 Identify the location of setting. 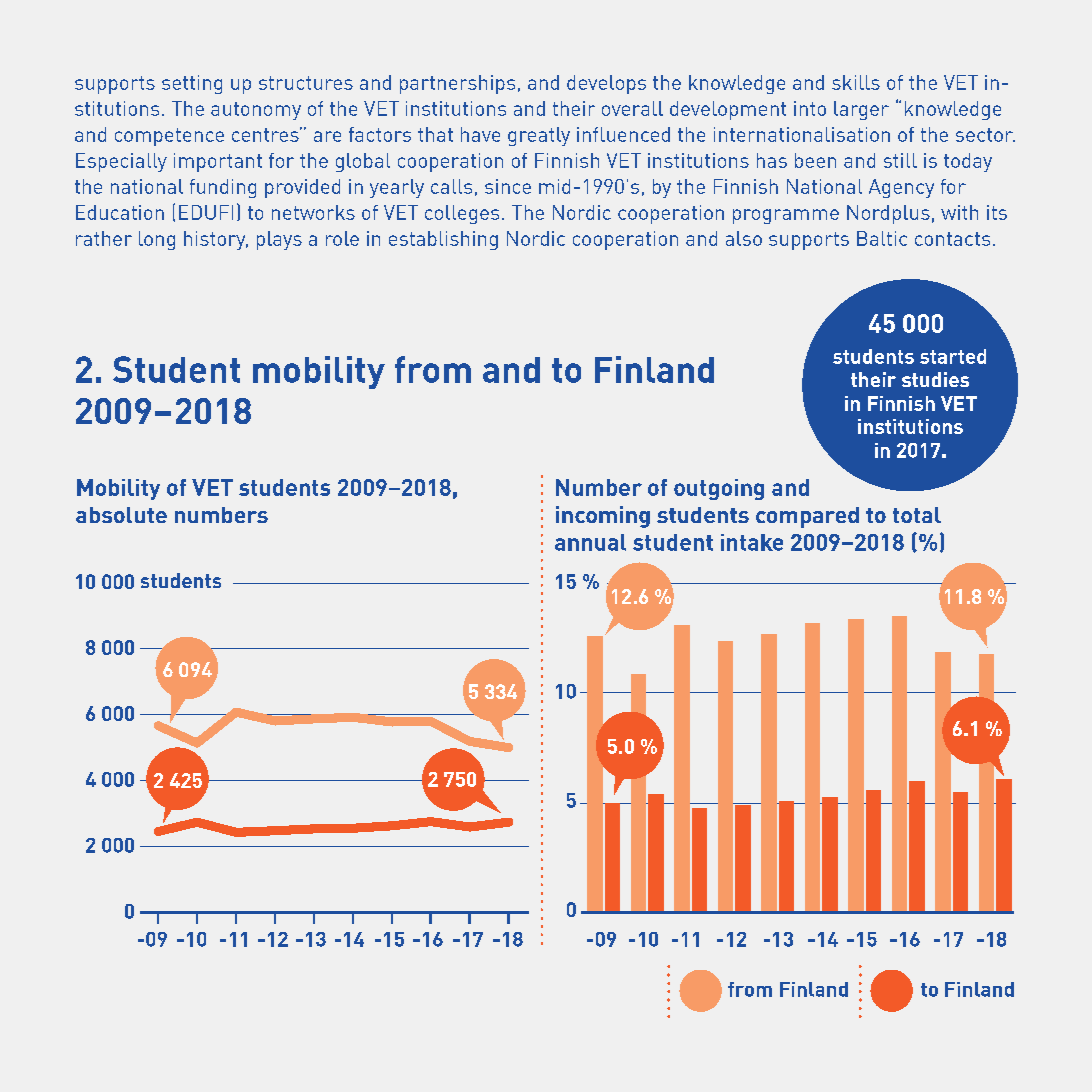
(192, 84).
